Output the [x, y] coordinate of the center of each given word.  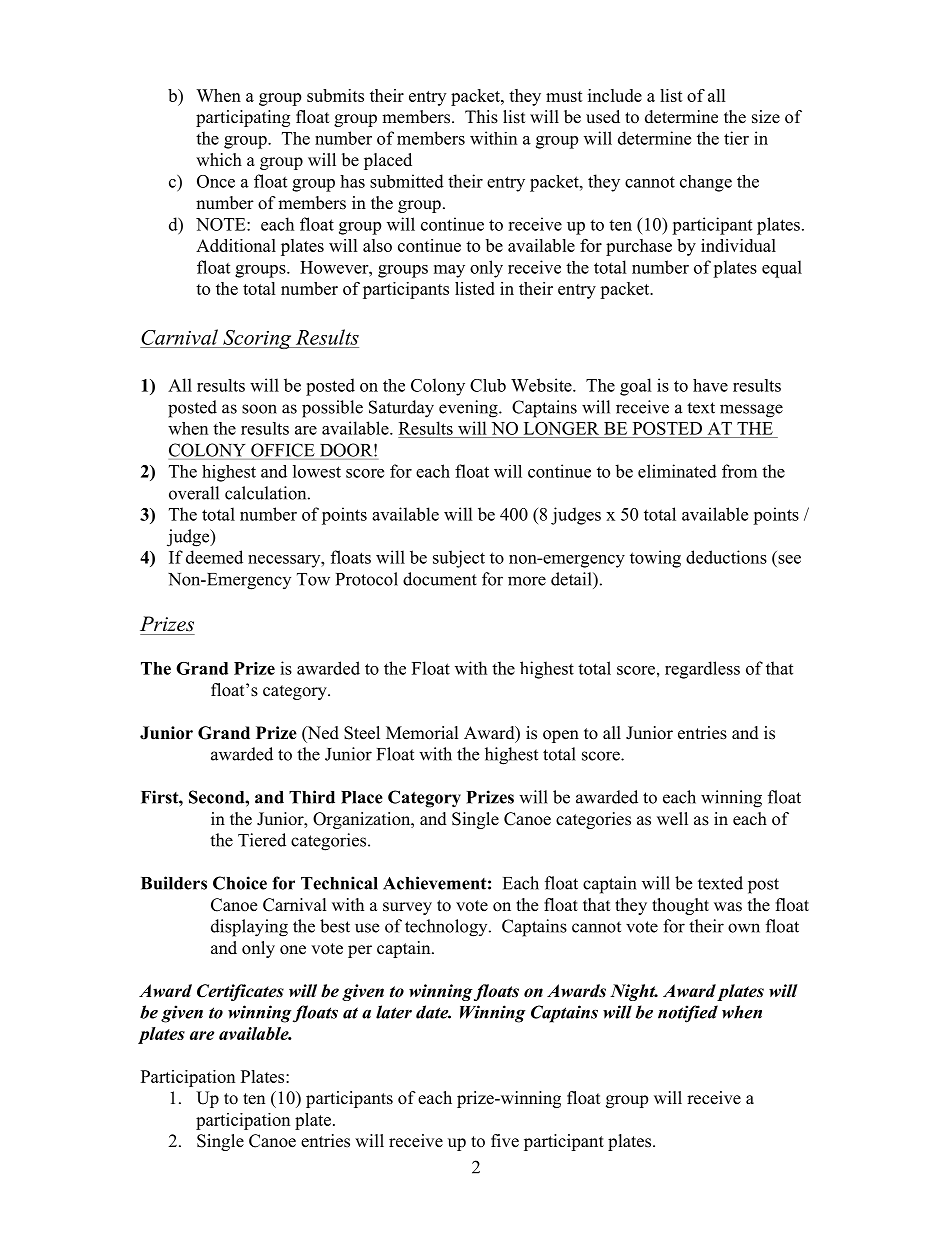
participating [243, 118]
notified [688, 1014]
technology [447, 928]
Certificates [240, 992]
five [505, 1141]
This [481, 117]
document [440, 579]
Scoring [257, 339]
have [710, 385]
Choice [240, 883]
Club [488, 385]
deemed [214, 557]
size [766, 117]
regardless [702, 670]
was [728, 907]
